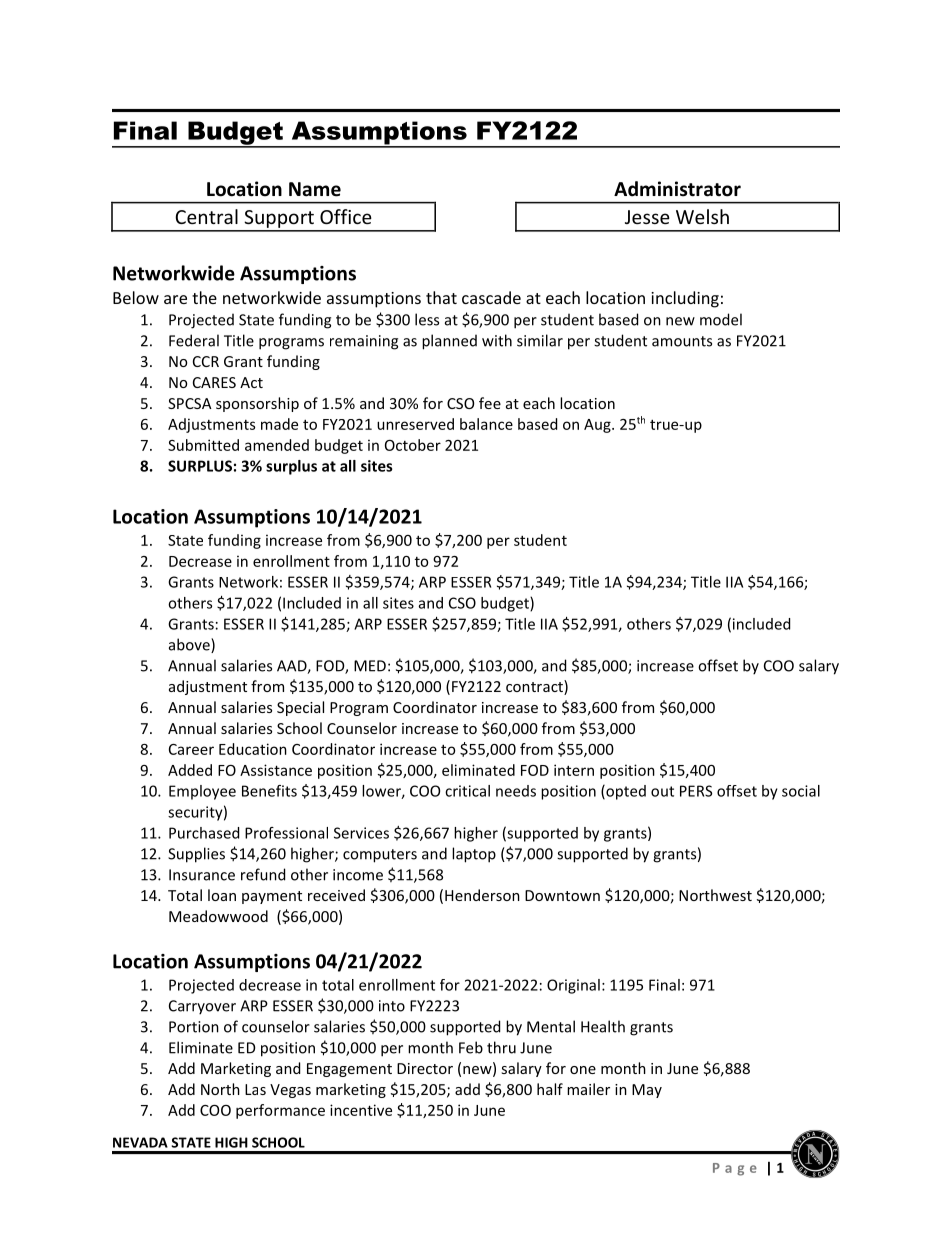 The height and width of the screenshot is (1233, 952). I want to click on Welsh, so click(702, 216).
